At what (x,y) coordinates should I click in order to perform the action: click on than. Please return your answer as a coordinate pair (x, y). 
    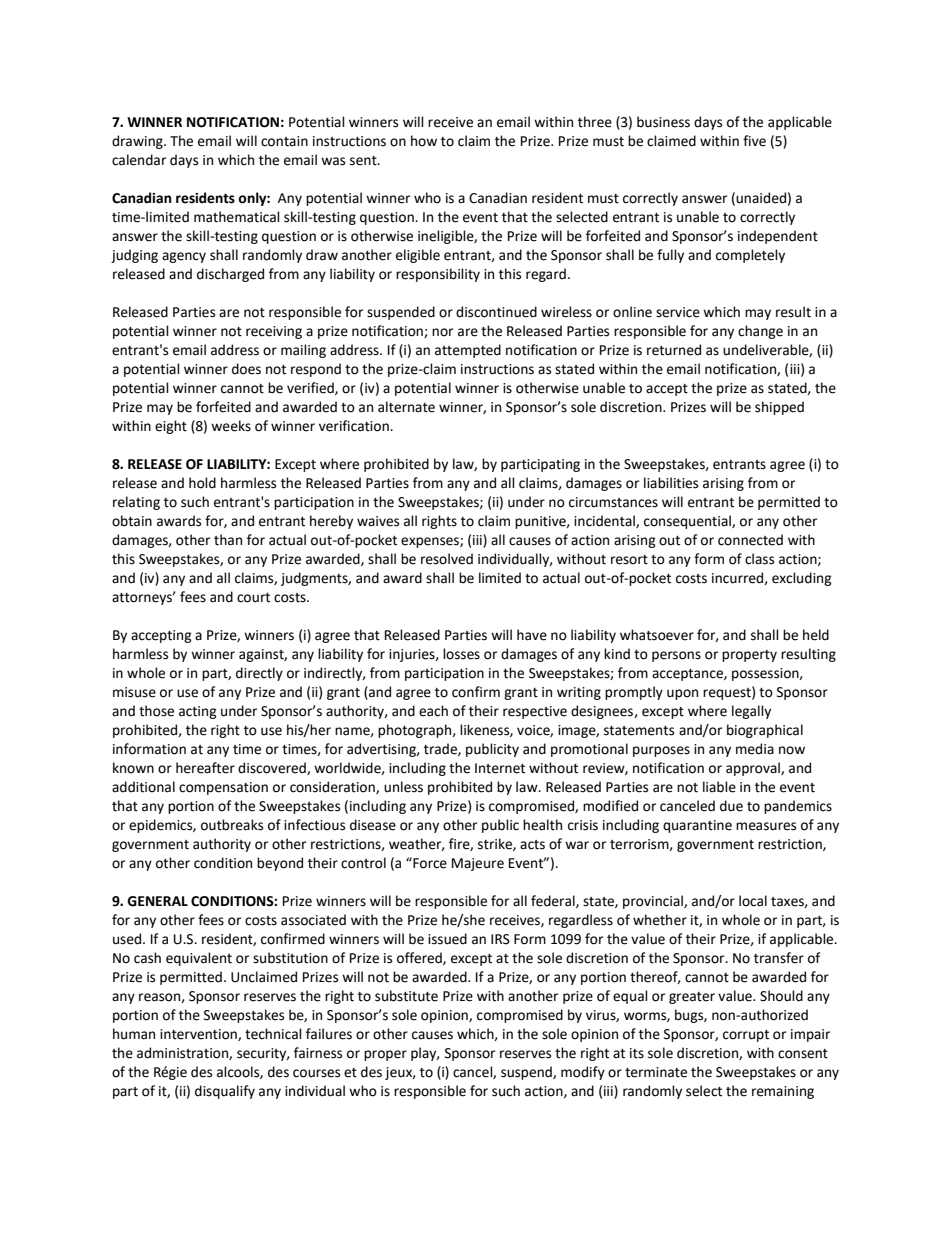
    Looking at the image, I should click on (228, 540).
